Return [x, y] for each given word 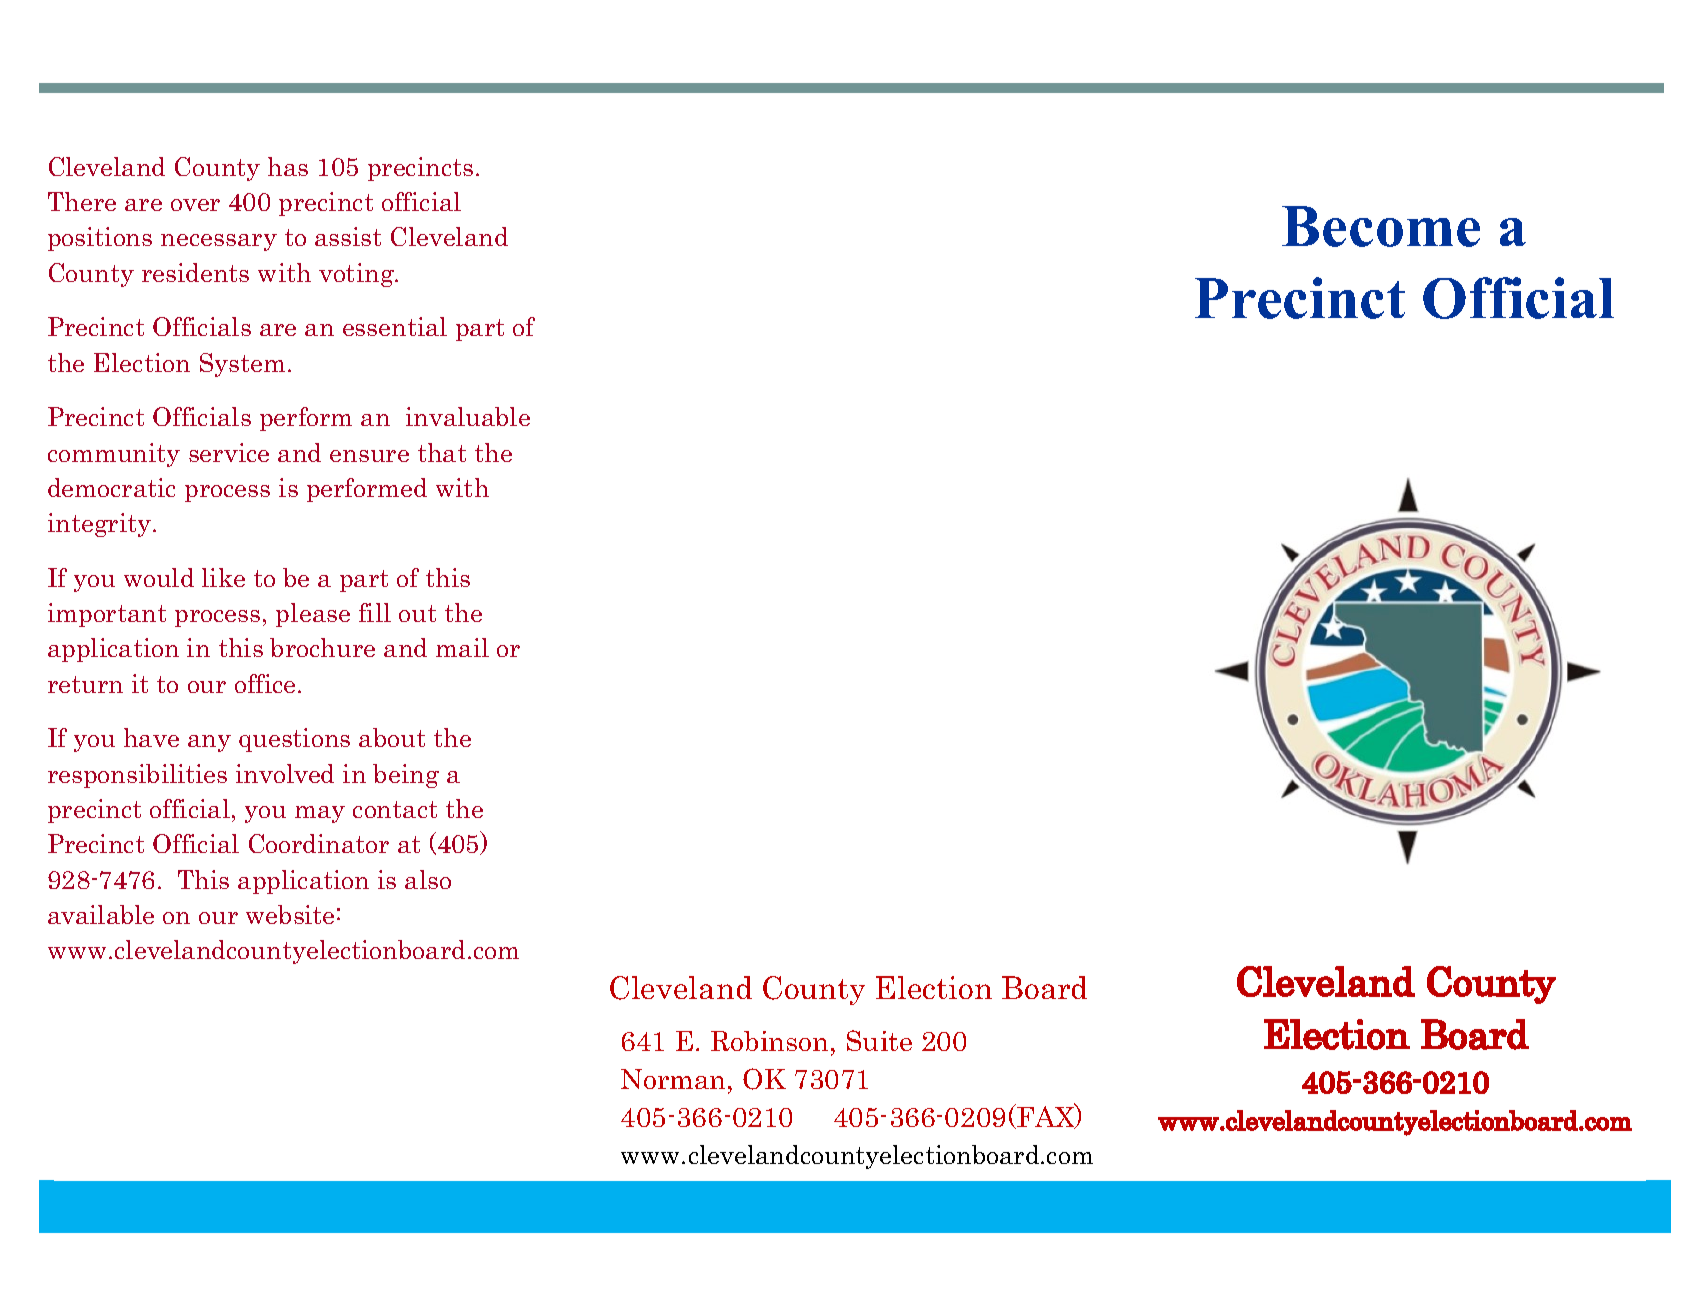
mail [462, 647]
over [195, 205]
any [209, 743]
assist [348, 236]
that [442, 452]
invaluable [468, 416]
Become [1381, 226]
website [290, 914]
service [229, 452]
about [392, 737]
